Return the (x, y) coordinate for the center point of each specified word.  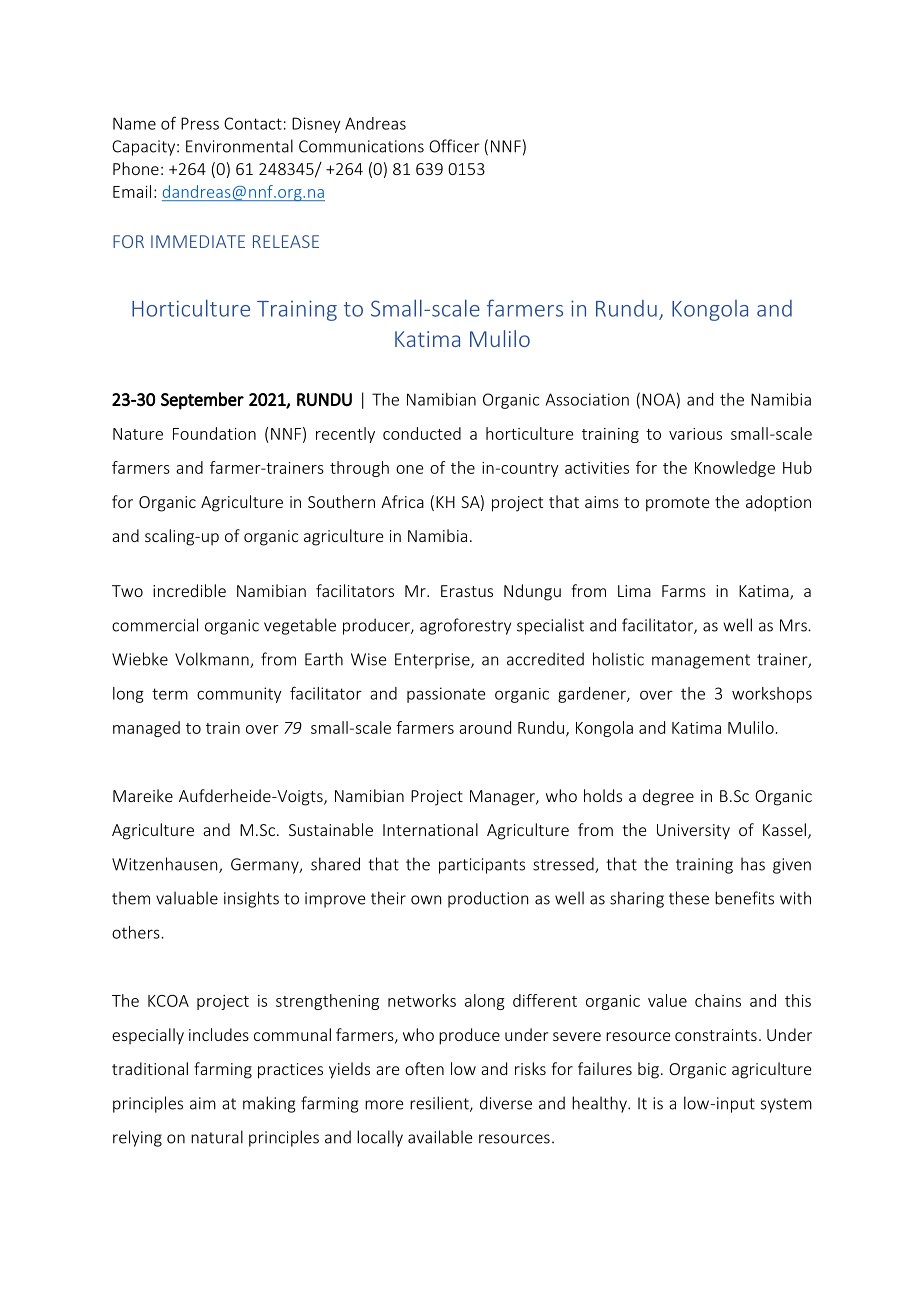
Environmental (239, 146)
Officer (454, 146)
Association (587, 399)
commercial (155, 625)
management (701, 661)
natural (217, 1137)
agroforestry (465, 626)
